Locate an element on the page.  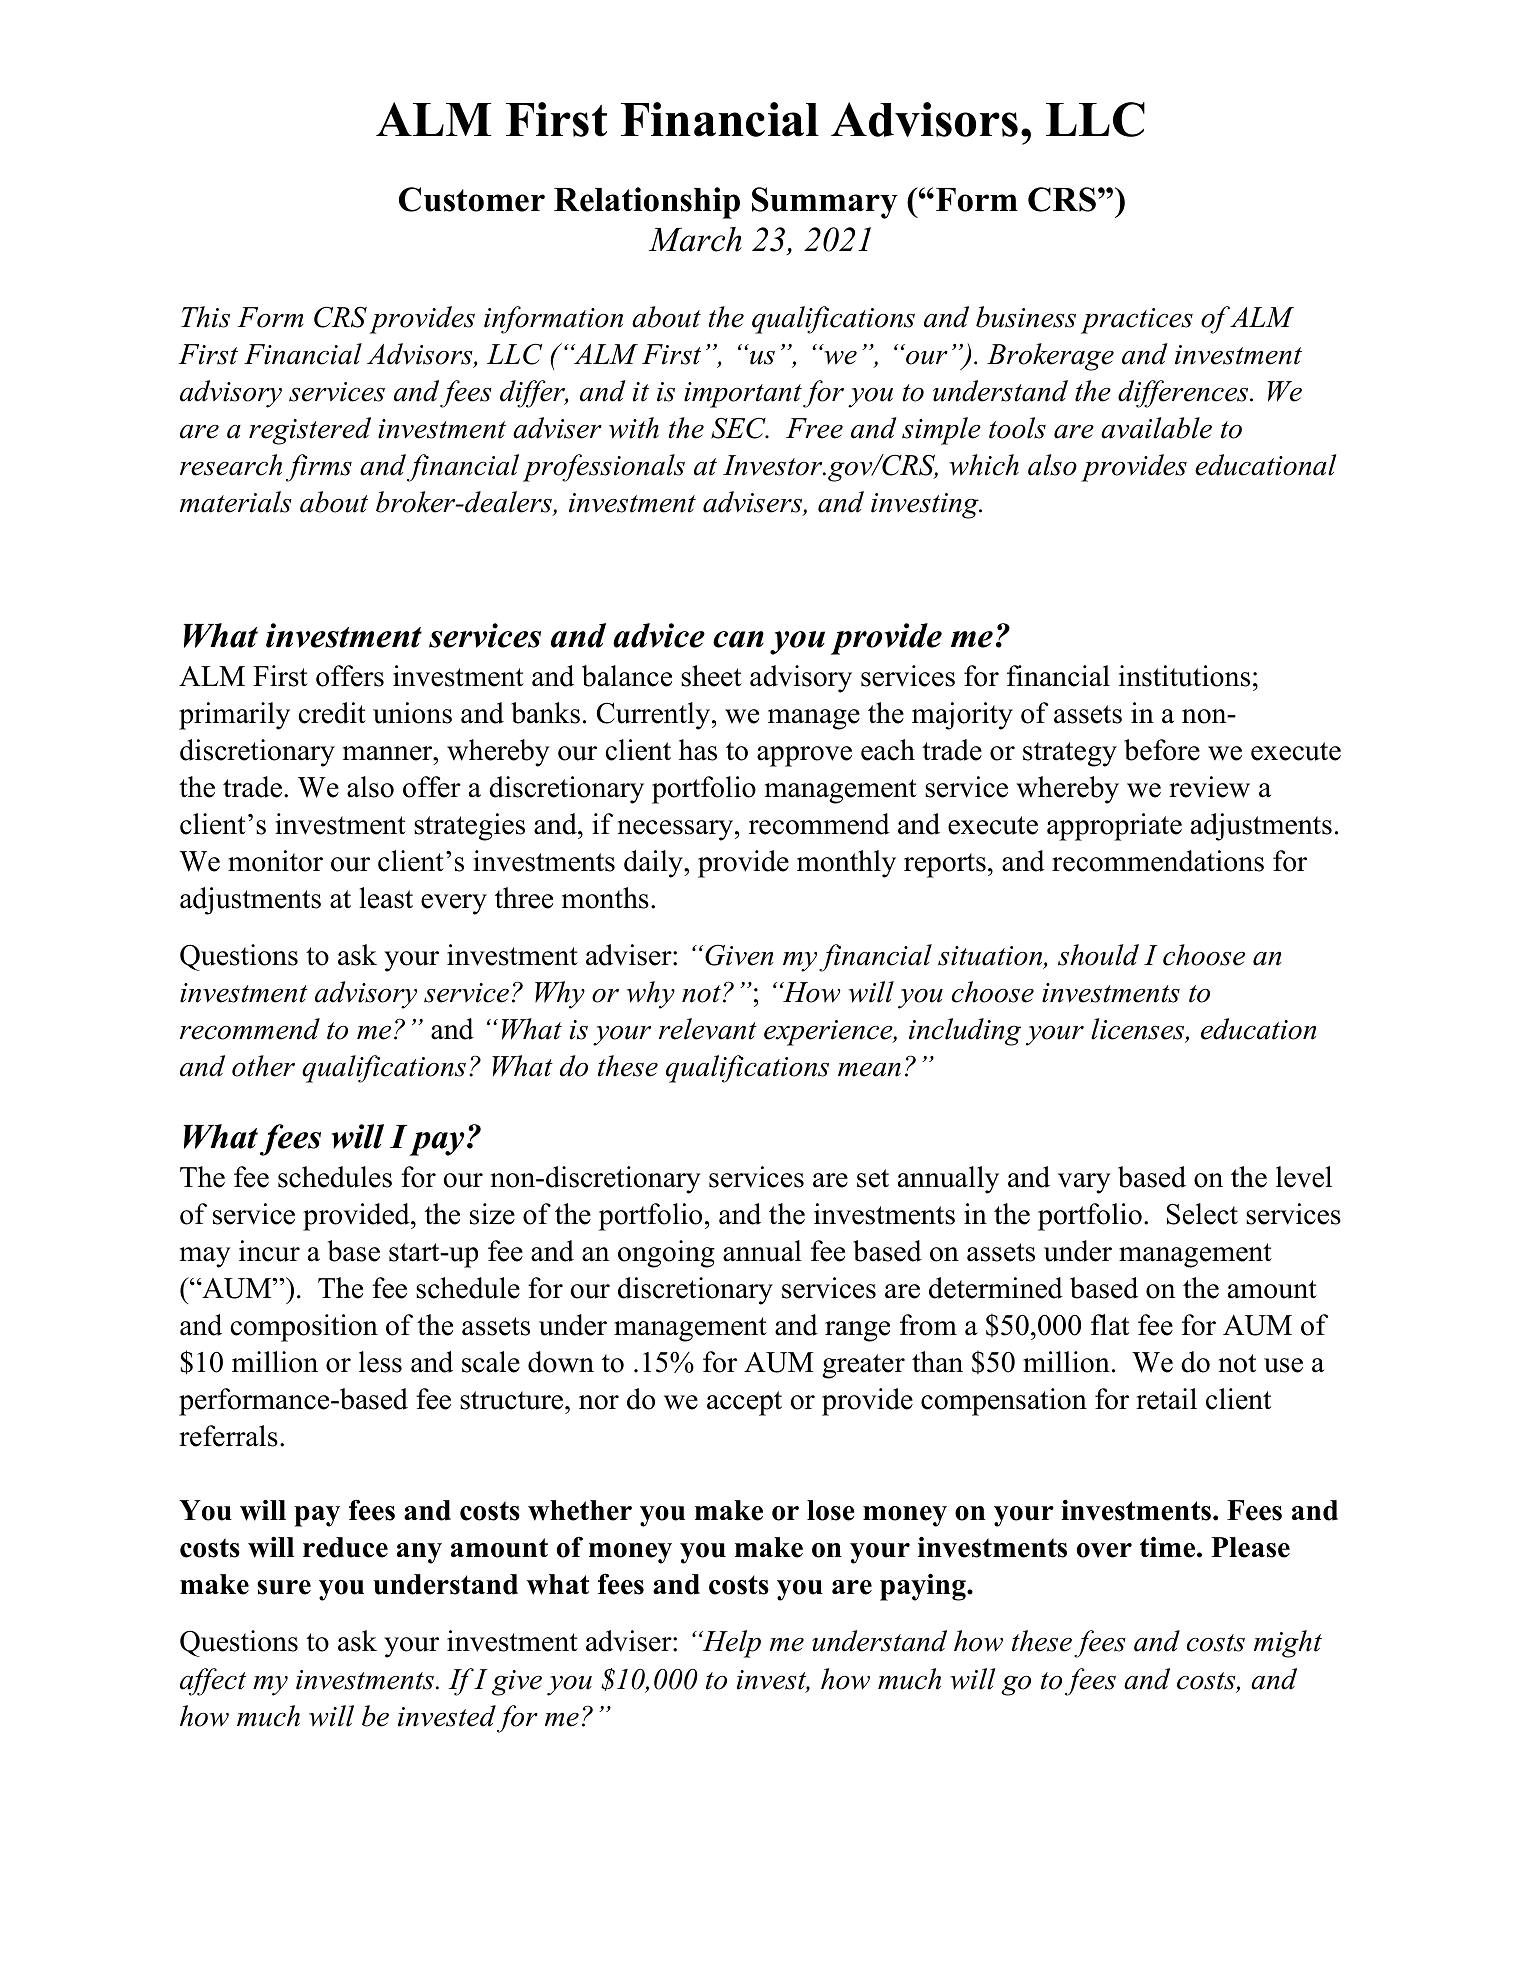
might is located at coordinates (1288, 1644).
